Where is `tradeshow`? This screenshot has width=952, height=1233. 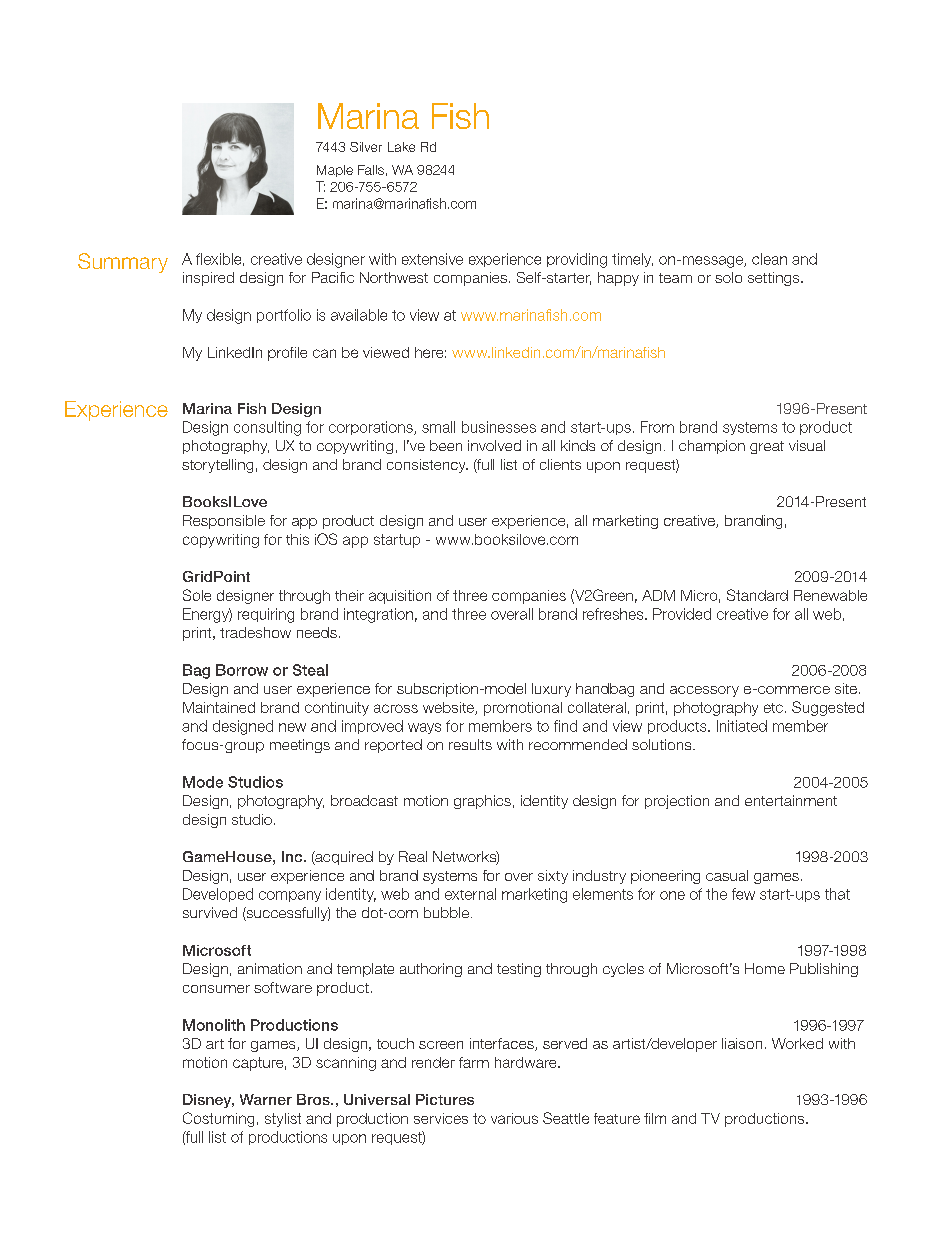 tradeshow is located at coordinates (255, 632).
